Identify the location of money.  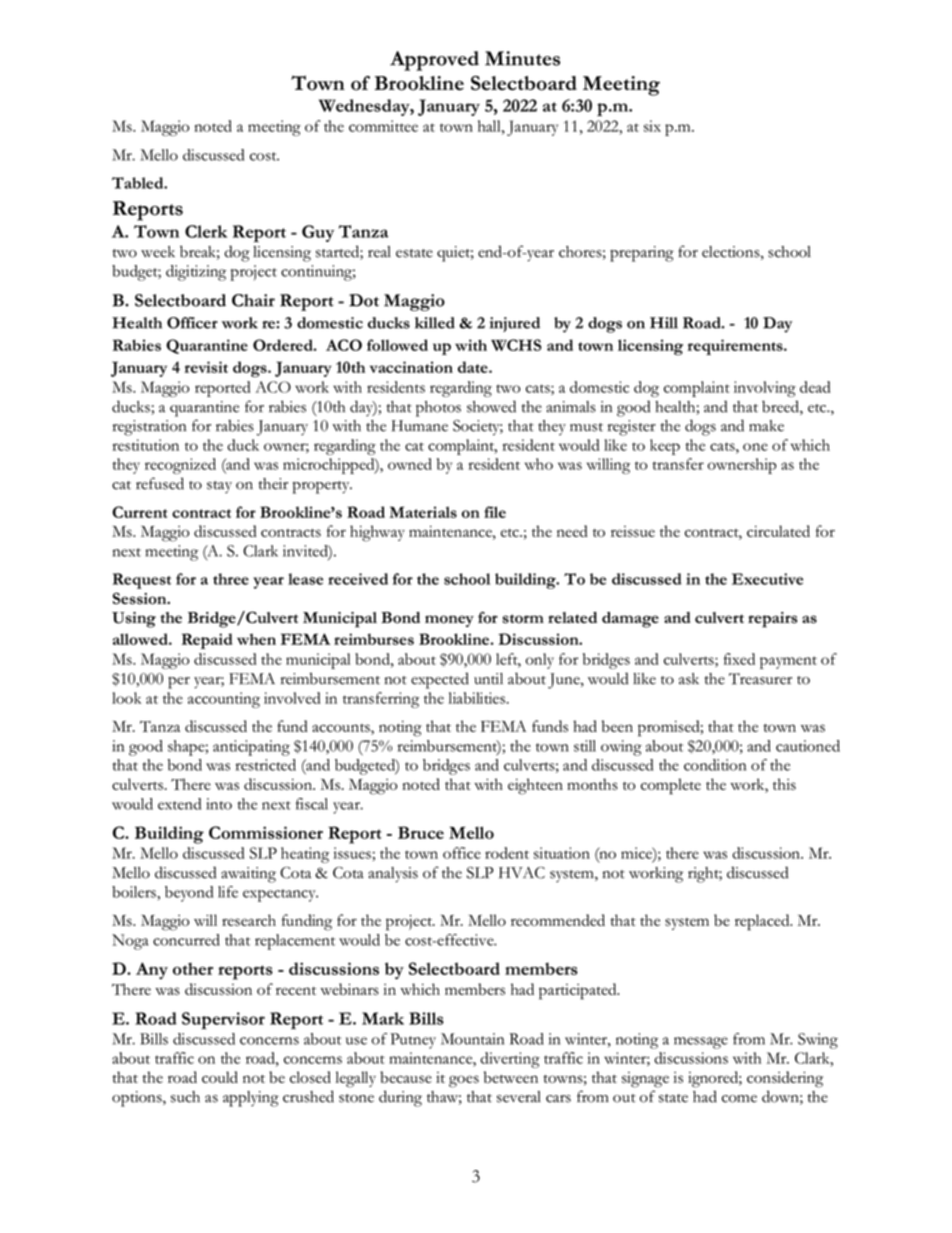
(449, 621).
